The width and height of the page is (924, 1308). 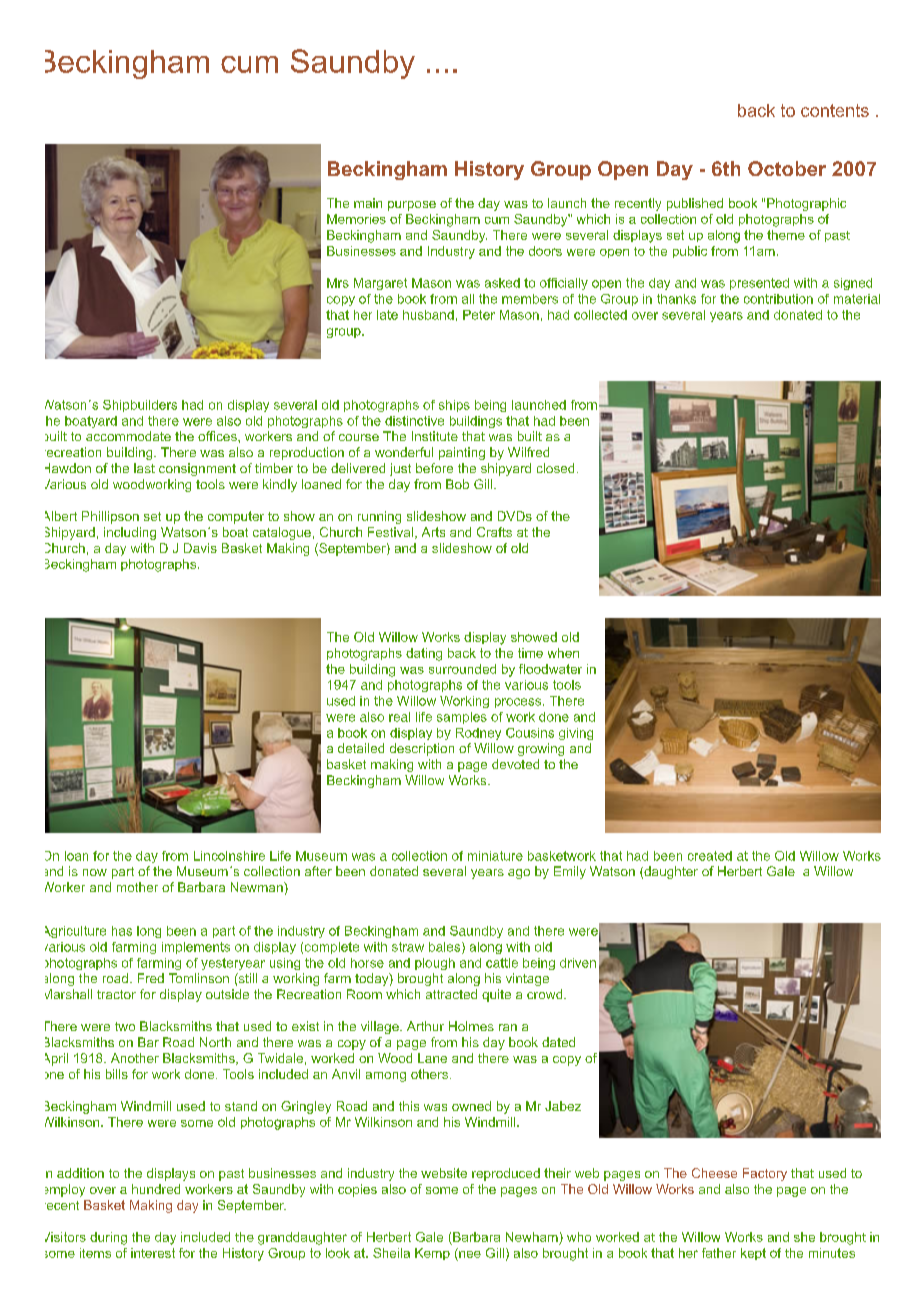 What do you see at coordinates (787, 168) in the page?
I see `October` at bounding box center [787, 168].
